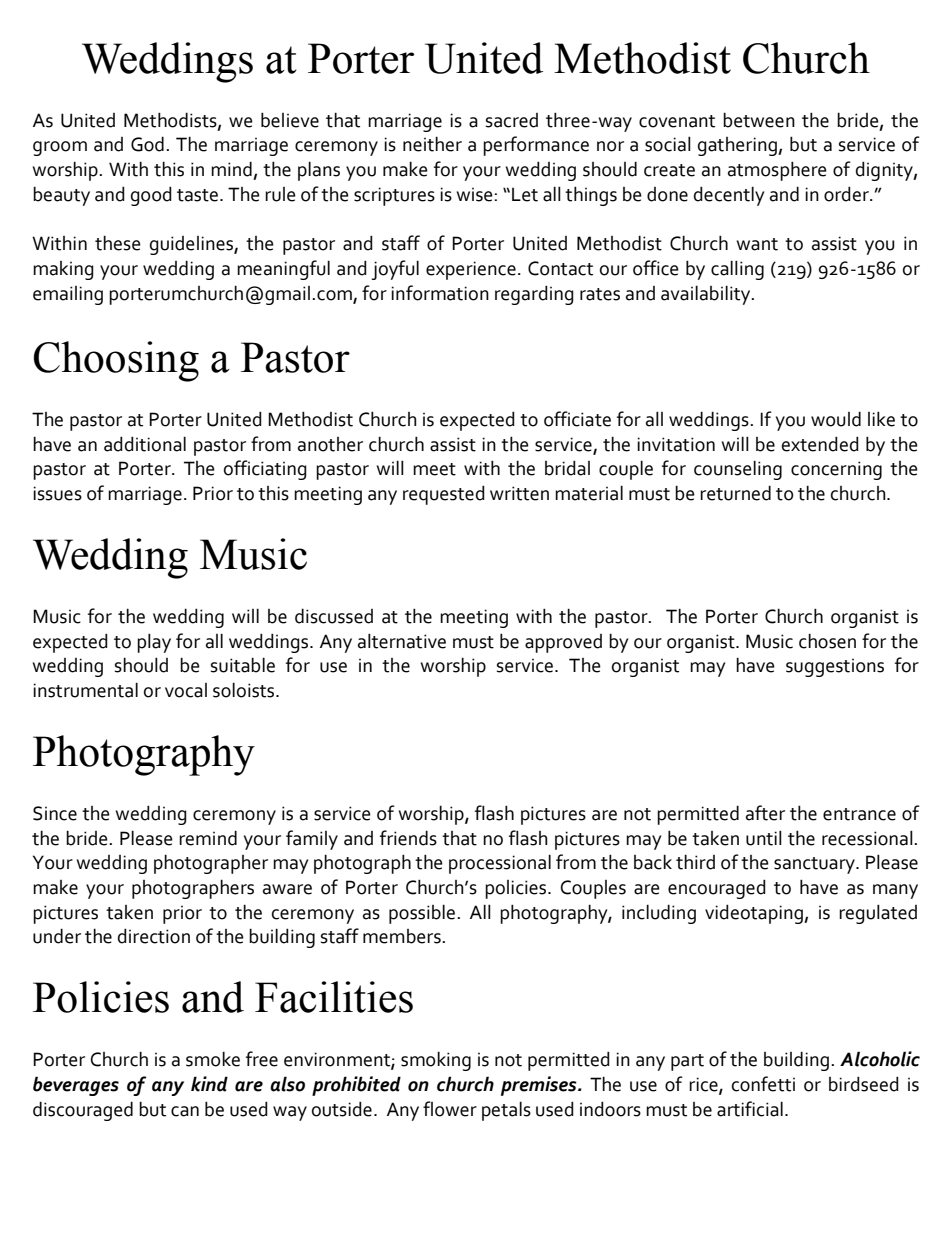  What do you see at coordinates (116, 361) in the page?
I see `Choosing` at bounding box center [116, 361].
